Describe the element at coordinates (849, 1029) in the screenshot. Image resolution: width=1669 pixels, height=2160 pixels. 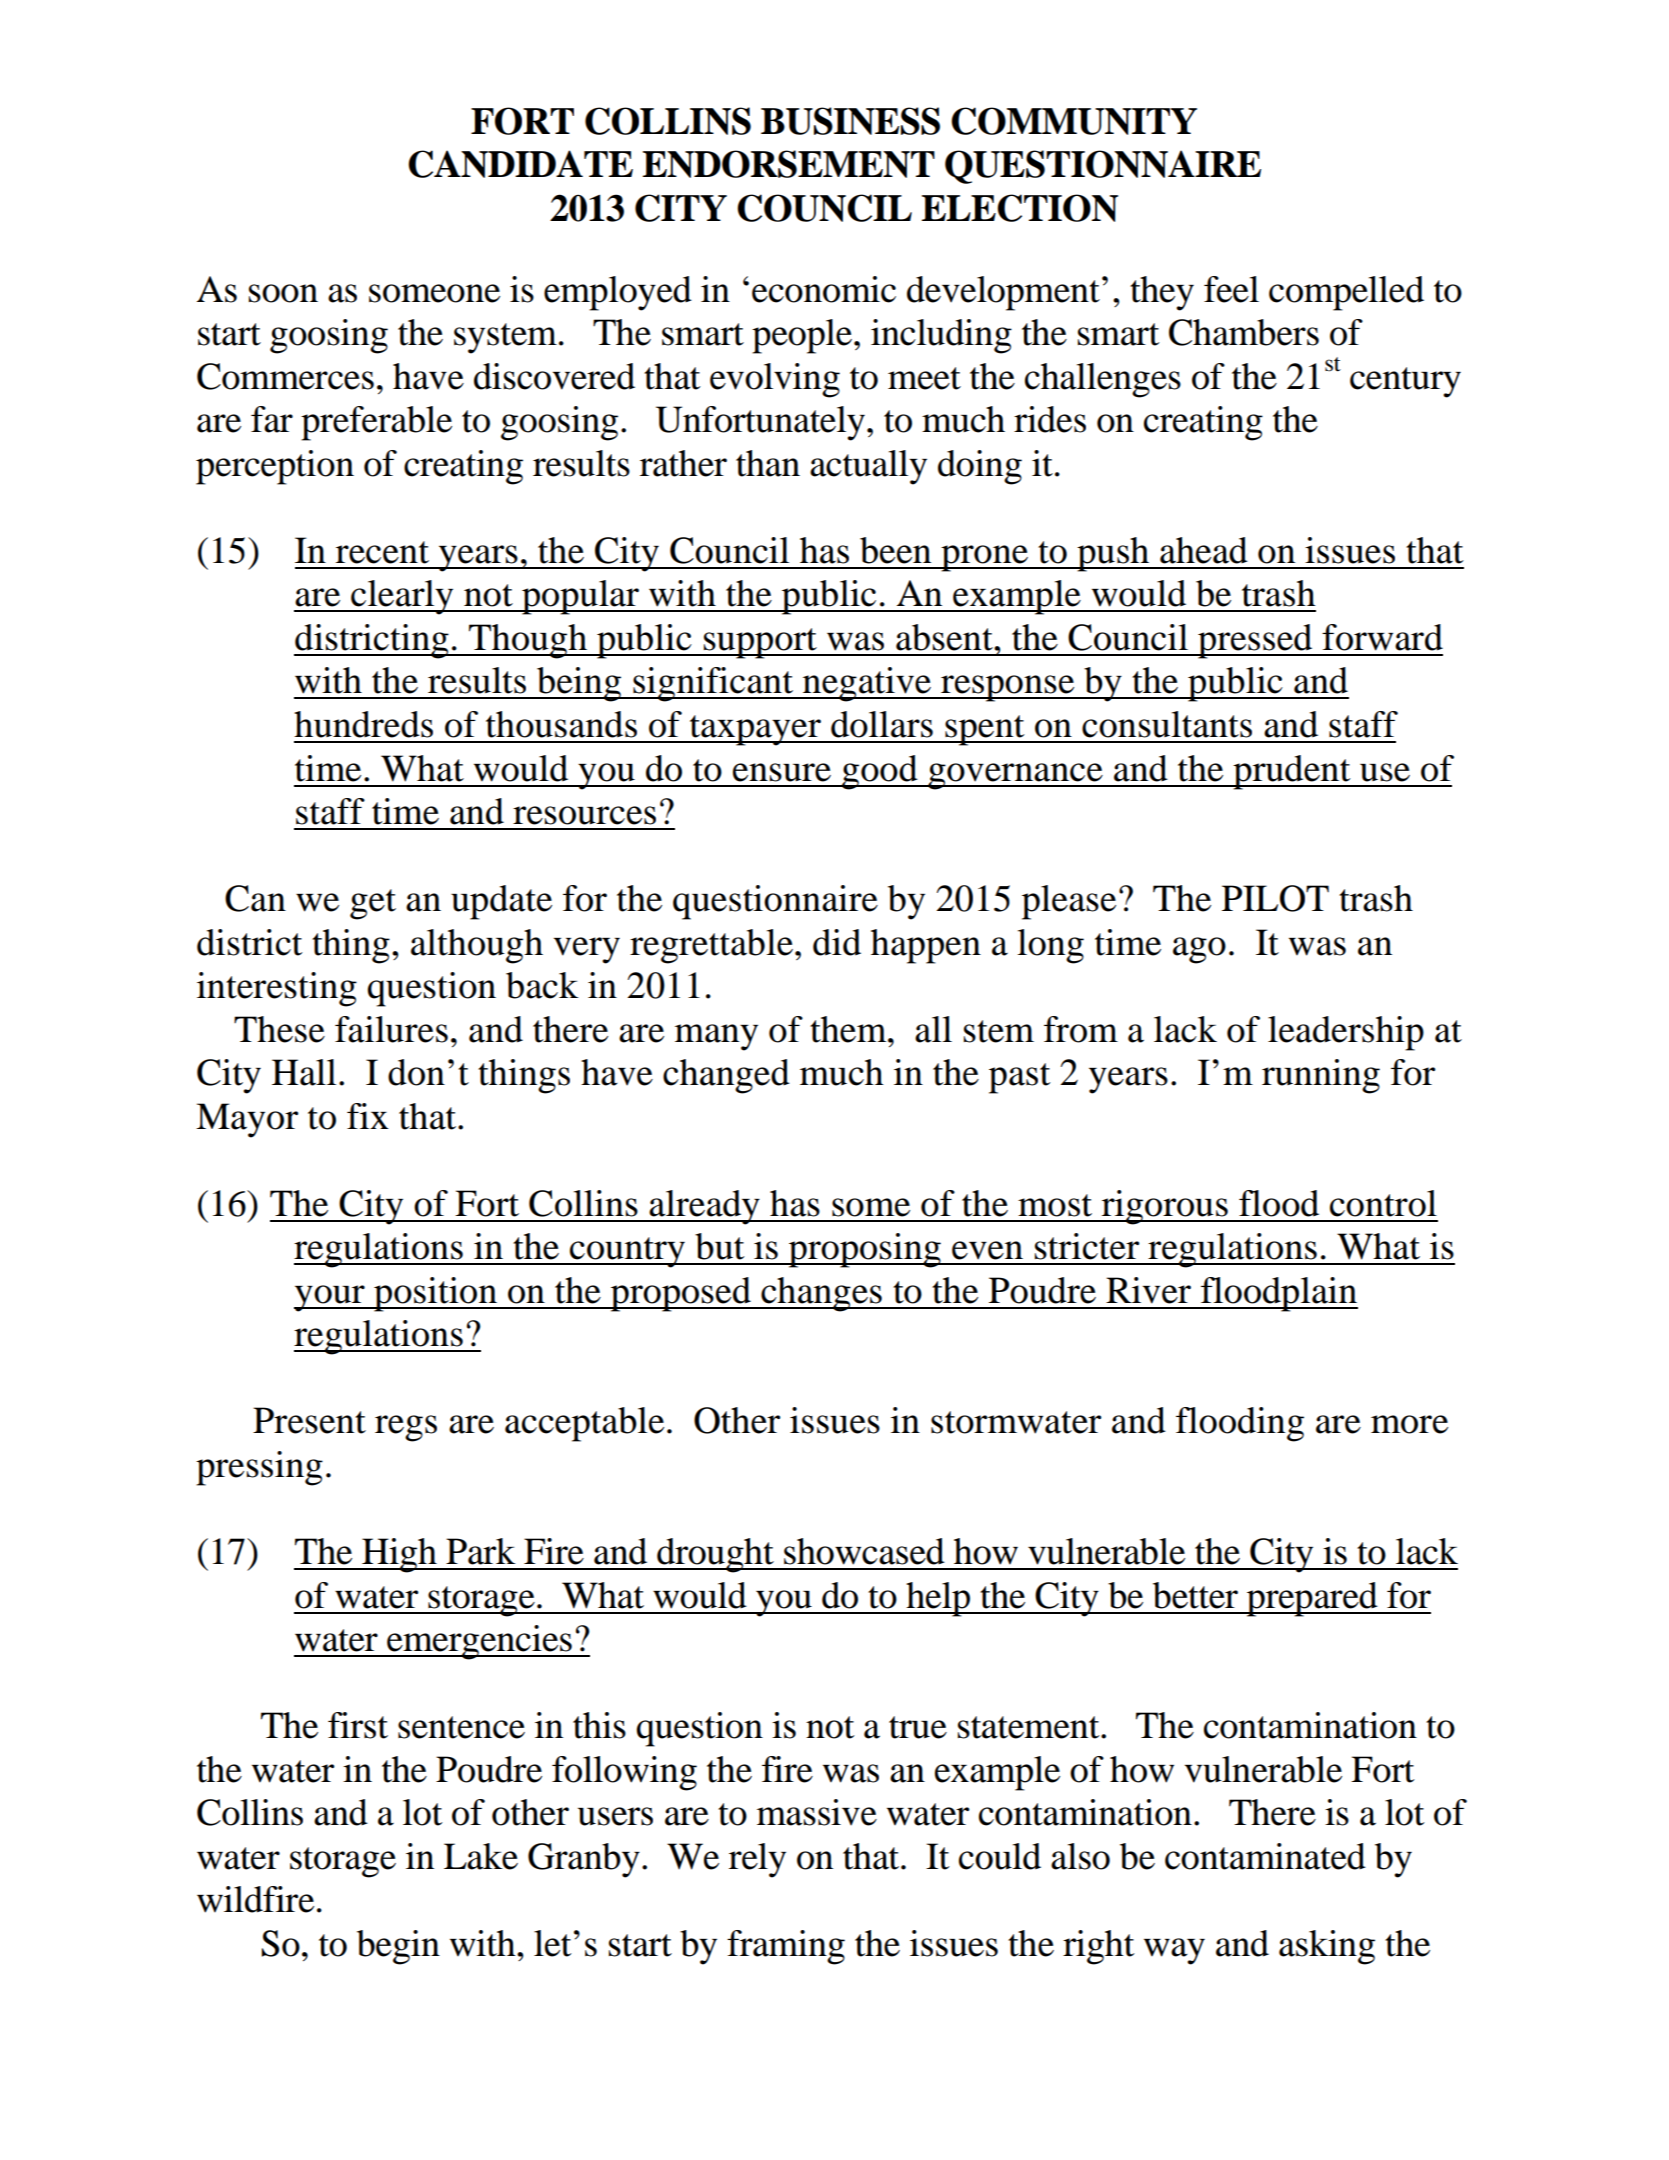
I see `them` at that location.
